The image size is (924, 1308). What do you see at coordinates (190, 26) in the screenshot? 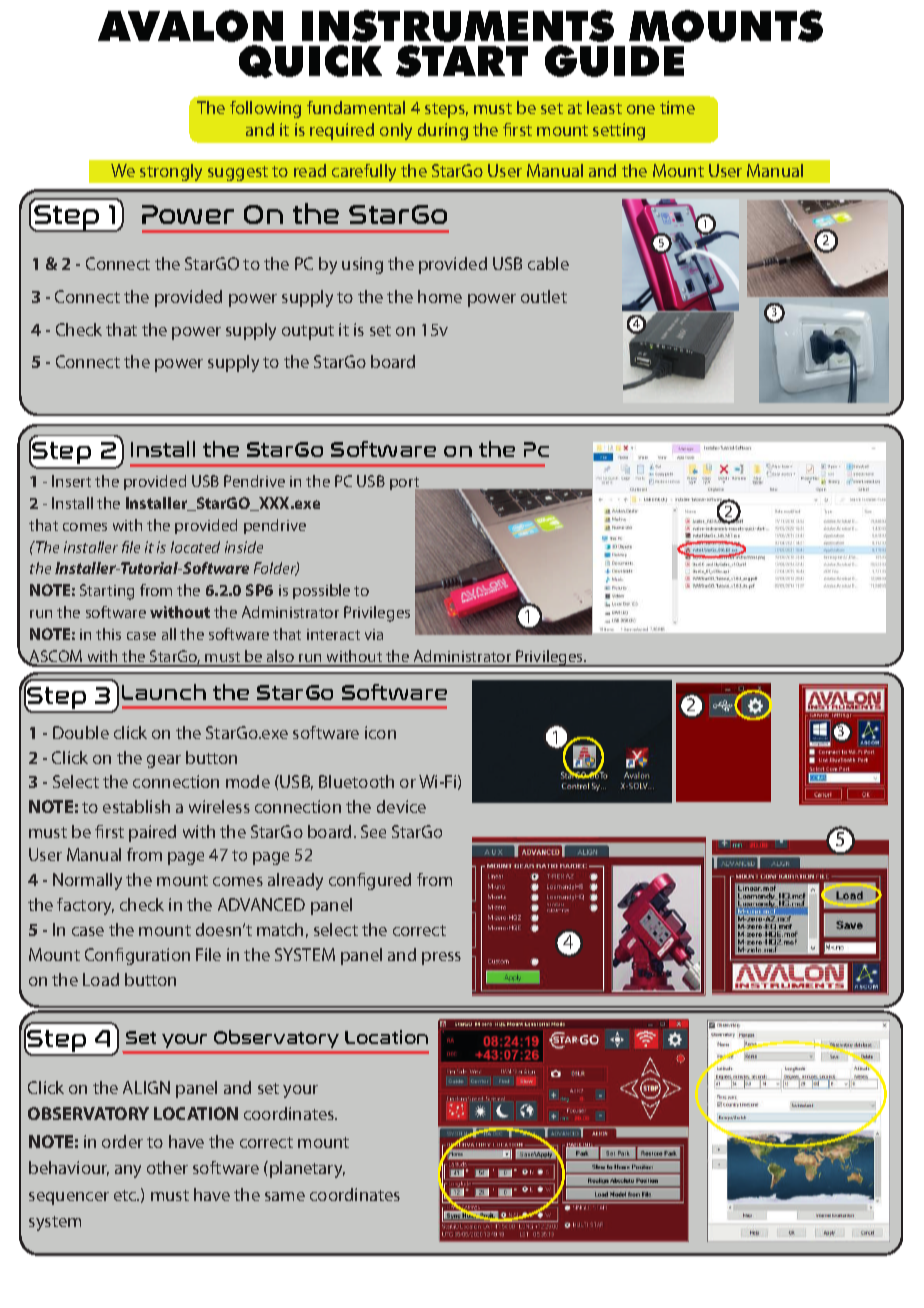
I see `AVALON` at bounding box center [190, 26].
